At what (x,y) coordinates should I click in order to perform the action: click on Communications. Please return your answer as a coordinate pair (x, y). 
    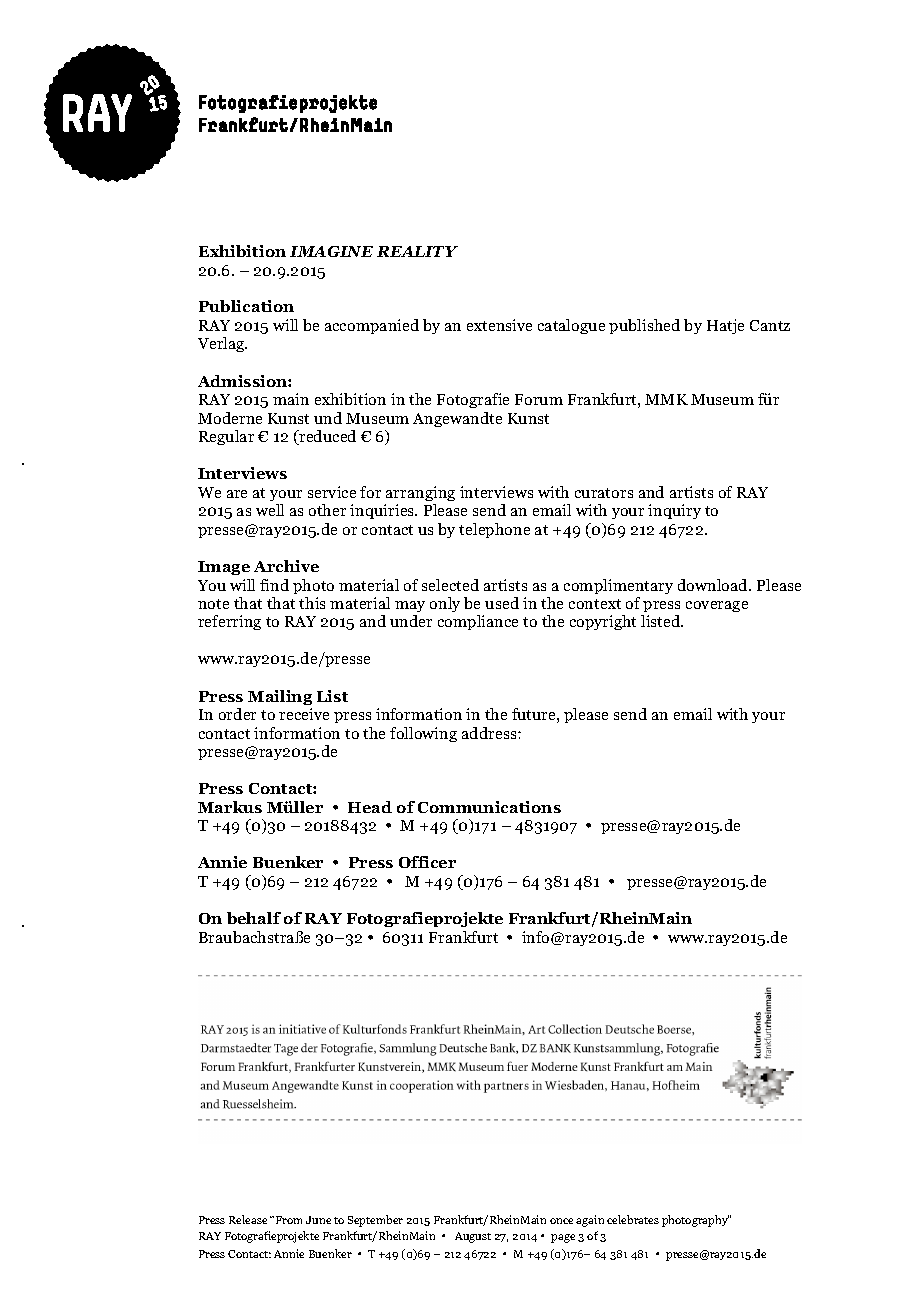
    Looking at the image, I should click on (489, 807).
